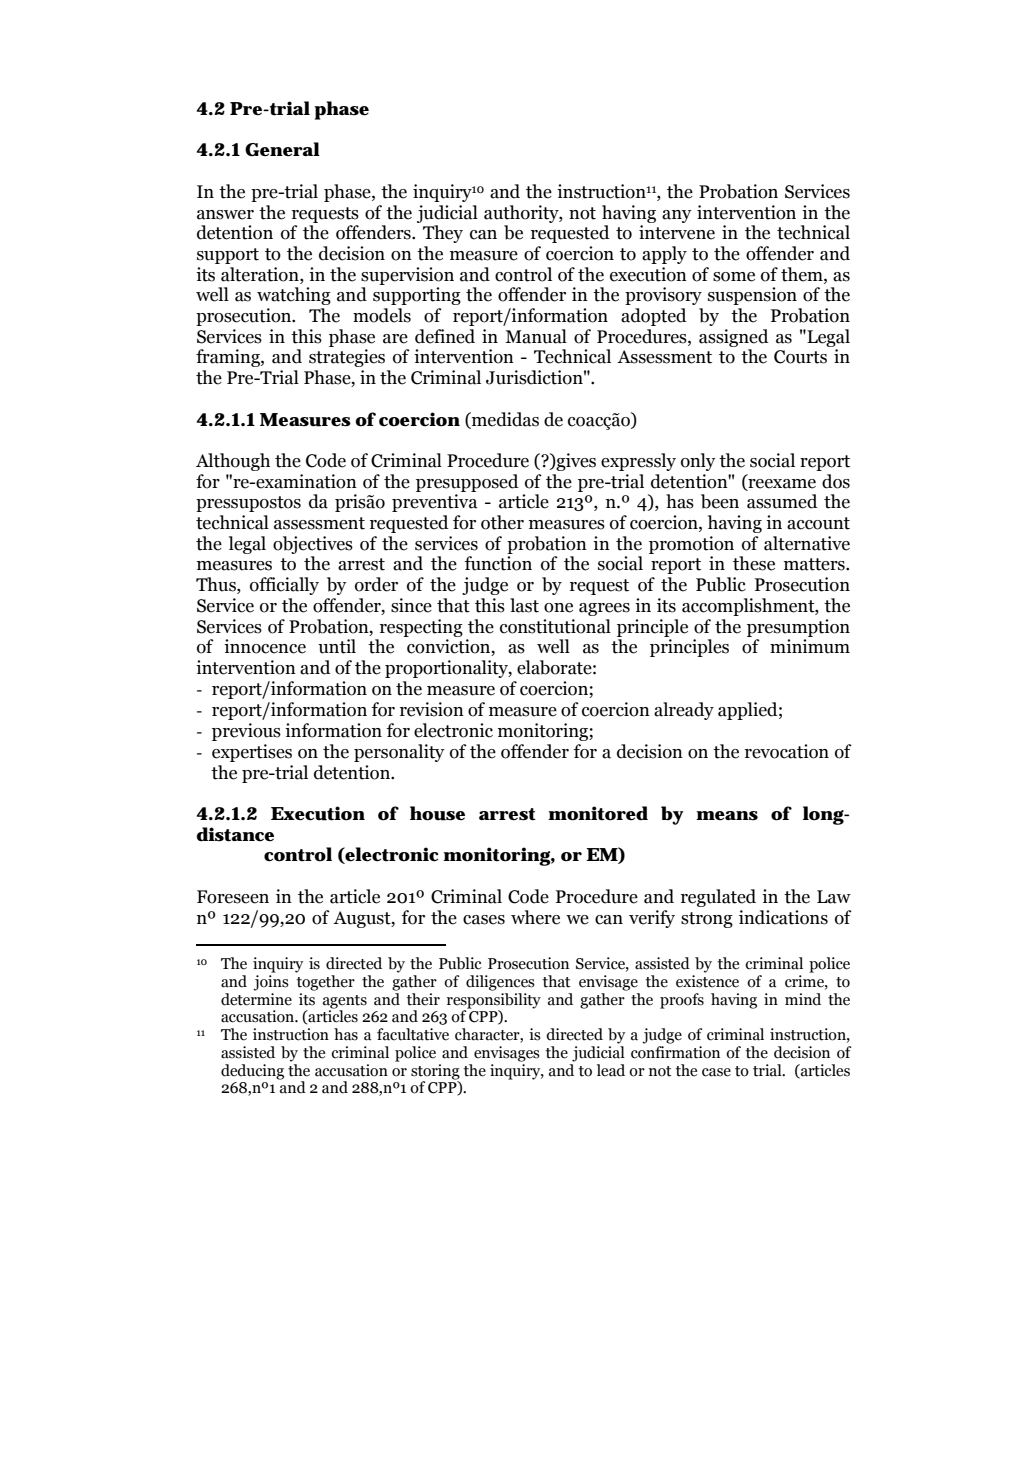 The height and width of the screenshot is (1461, 1032). I want to click on Foreseen, so click(233, 897).
